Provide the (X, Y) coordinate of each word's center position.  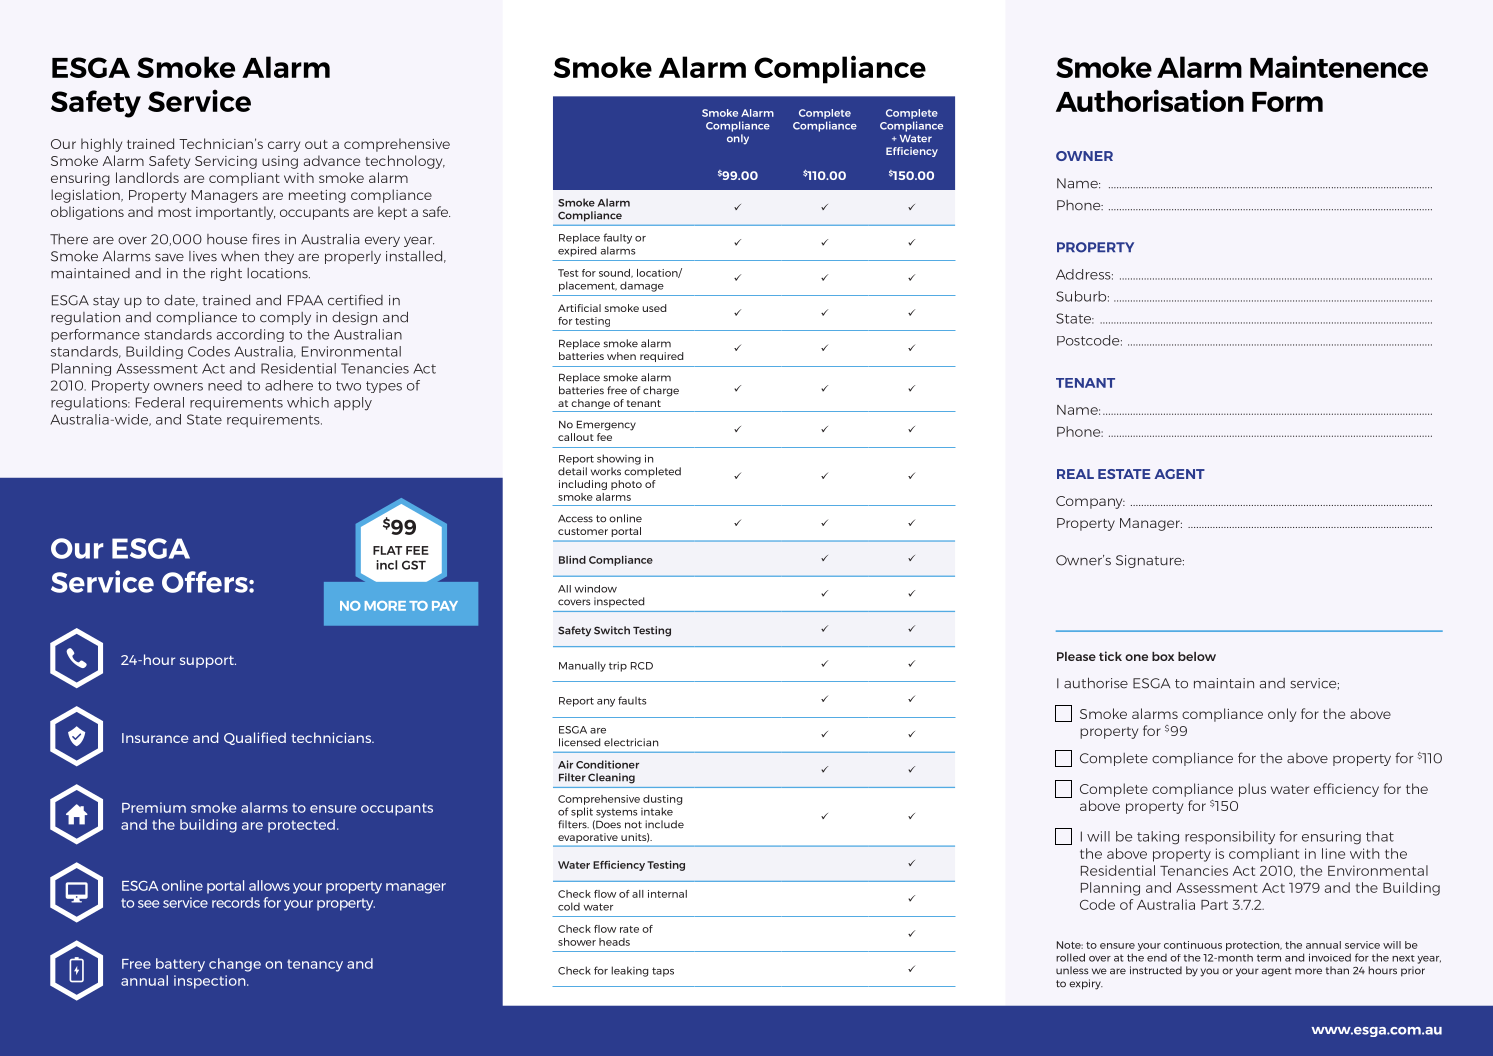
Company (1090, 502)
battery (180, 965)
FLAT (387, 550)
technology (405, 162)
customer (583, 531)
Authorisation (1150, 100)
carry (284, 146)
